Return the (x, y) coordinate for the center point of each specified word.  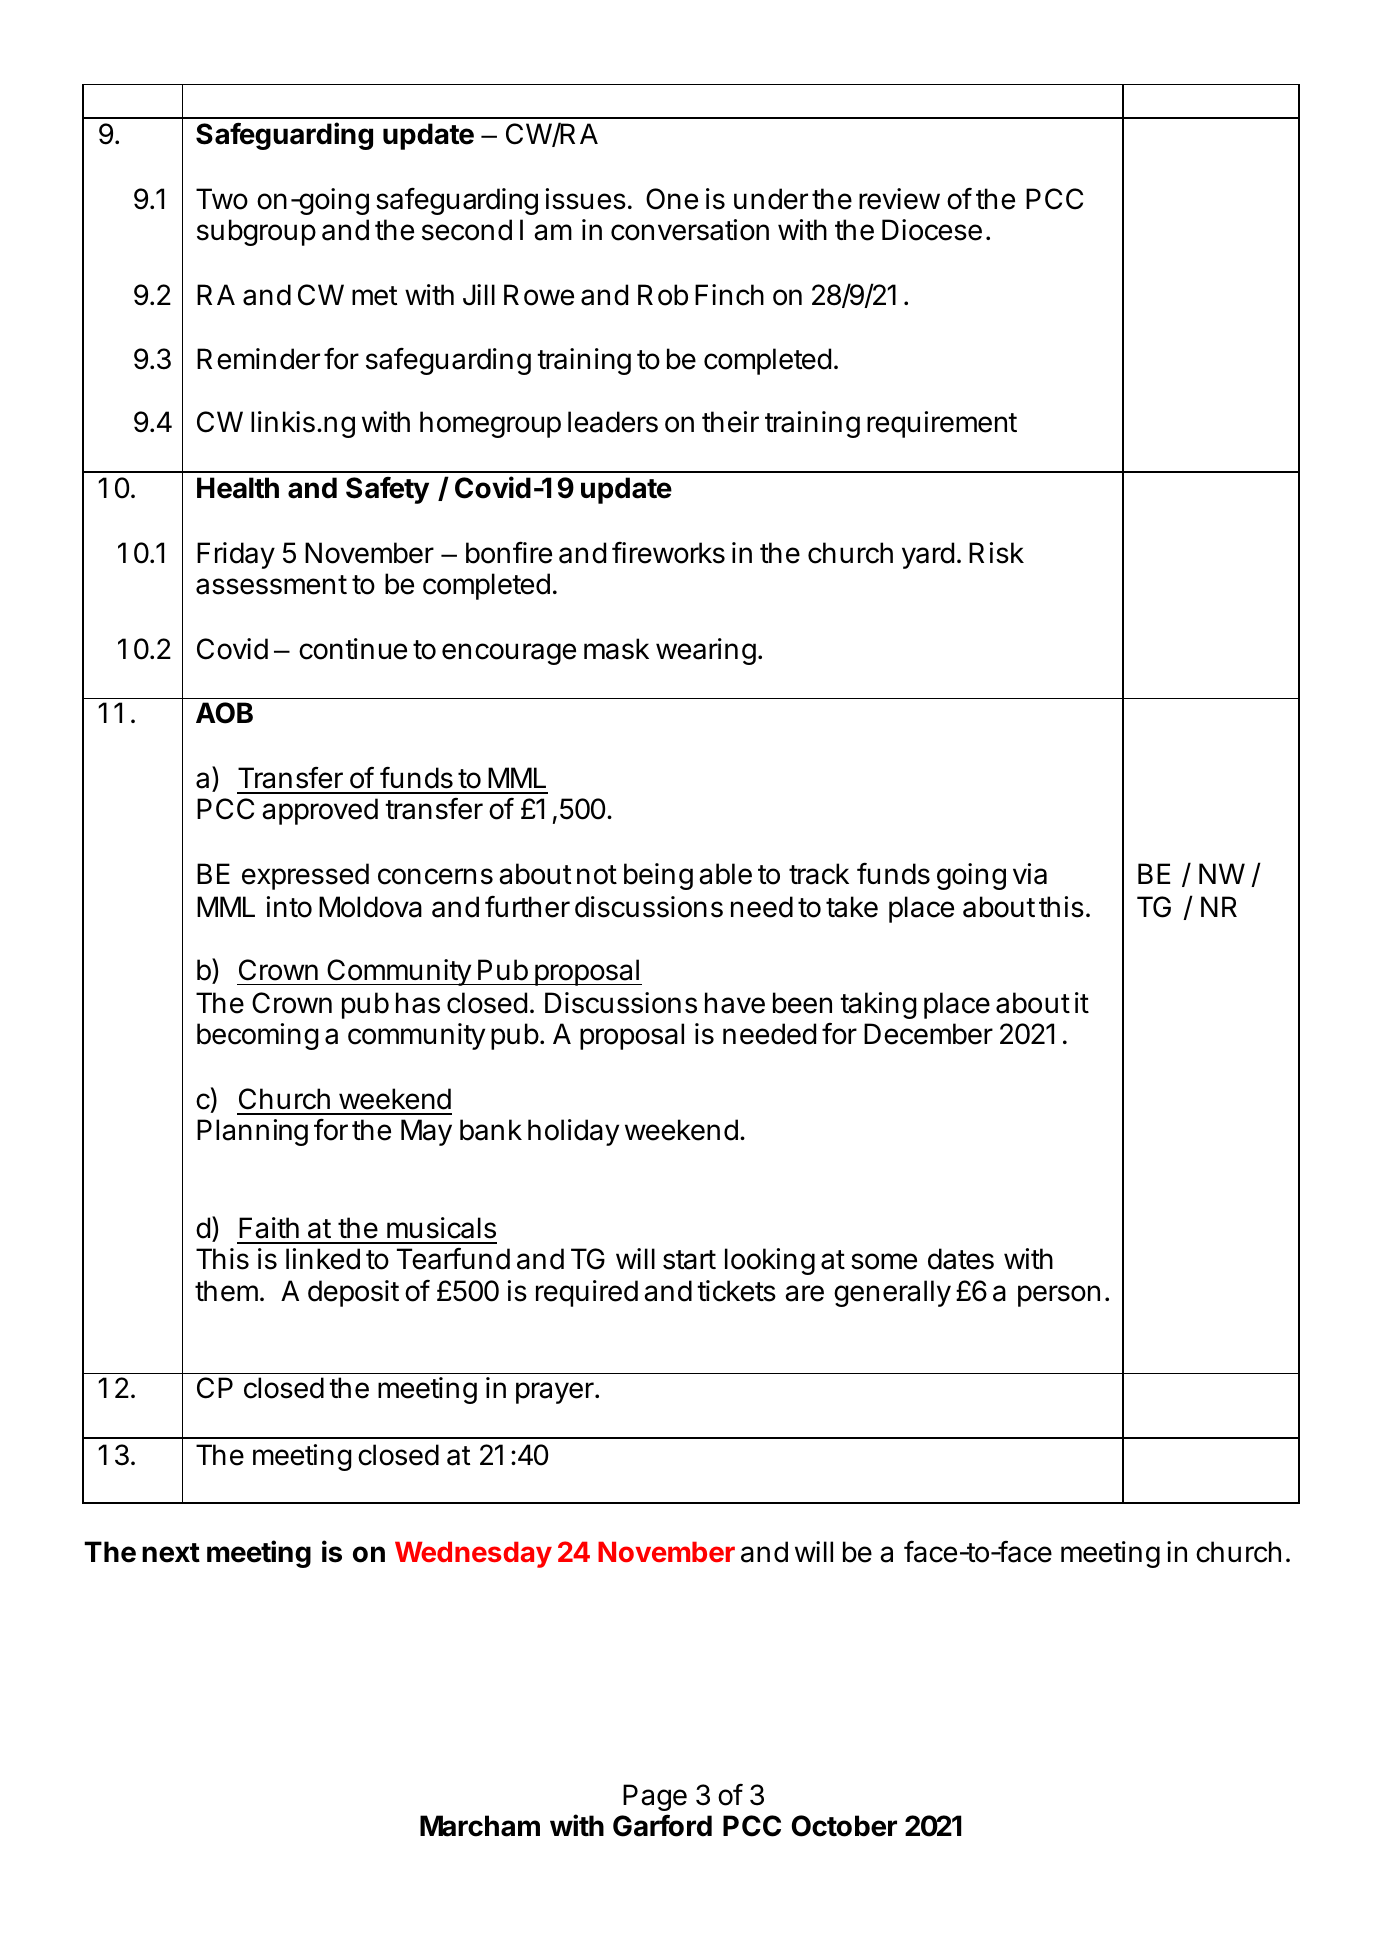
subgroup (256, 232)
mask (616, 649)
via (1030, 874)
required (587, 1293)
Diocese (932, 230)
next (171, 1553)
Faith (269, 1228)
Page (655, 1797)
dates (961, 1259)
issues (586, 199)
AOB (224, 713)
